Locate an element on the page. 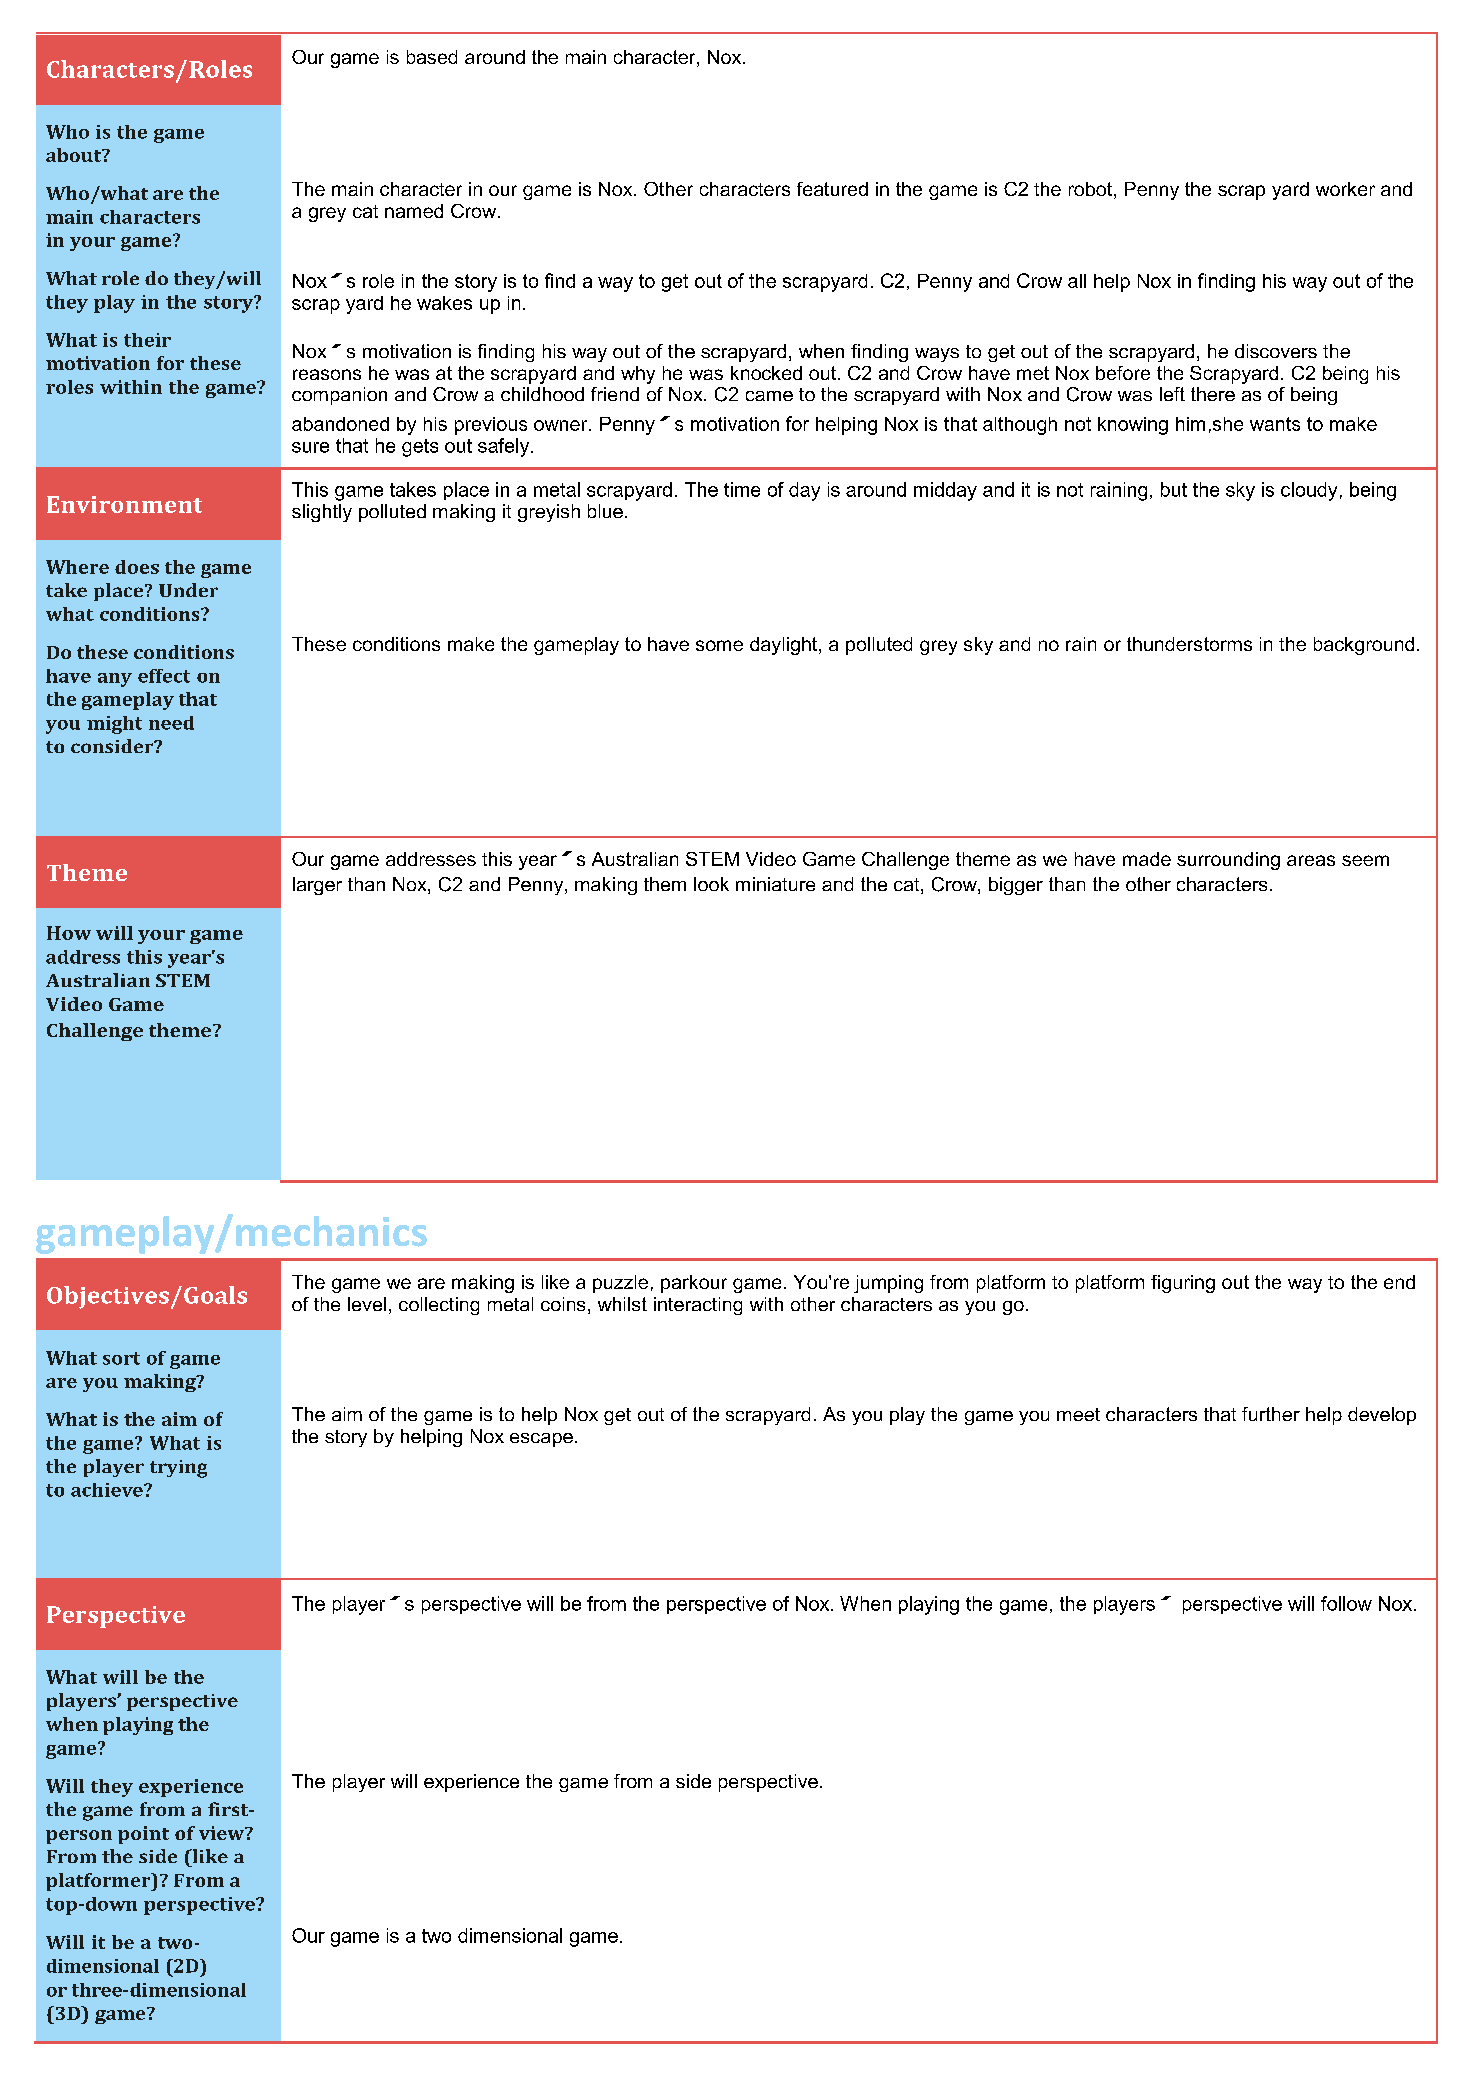 The height and width of the image is (2082, 1473). escape is located at coordinates (541, 1440).
